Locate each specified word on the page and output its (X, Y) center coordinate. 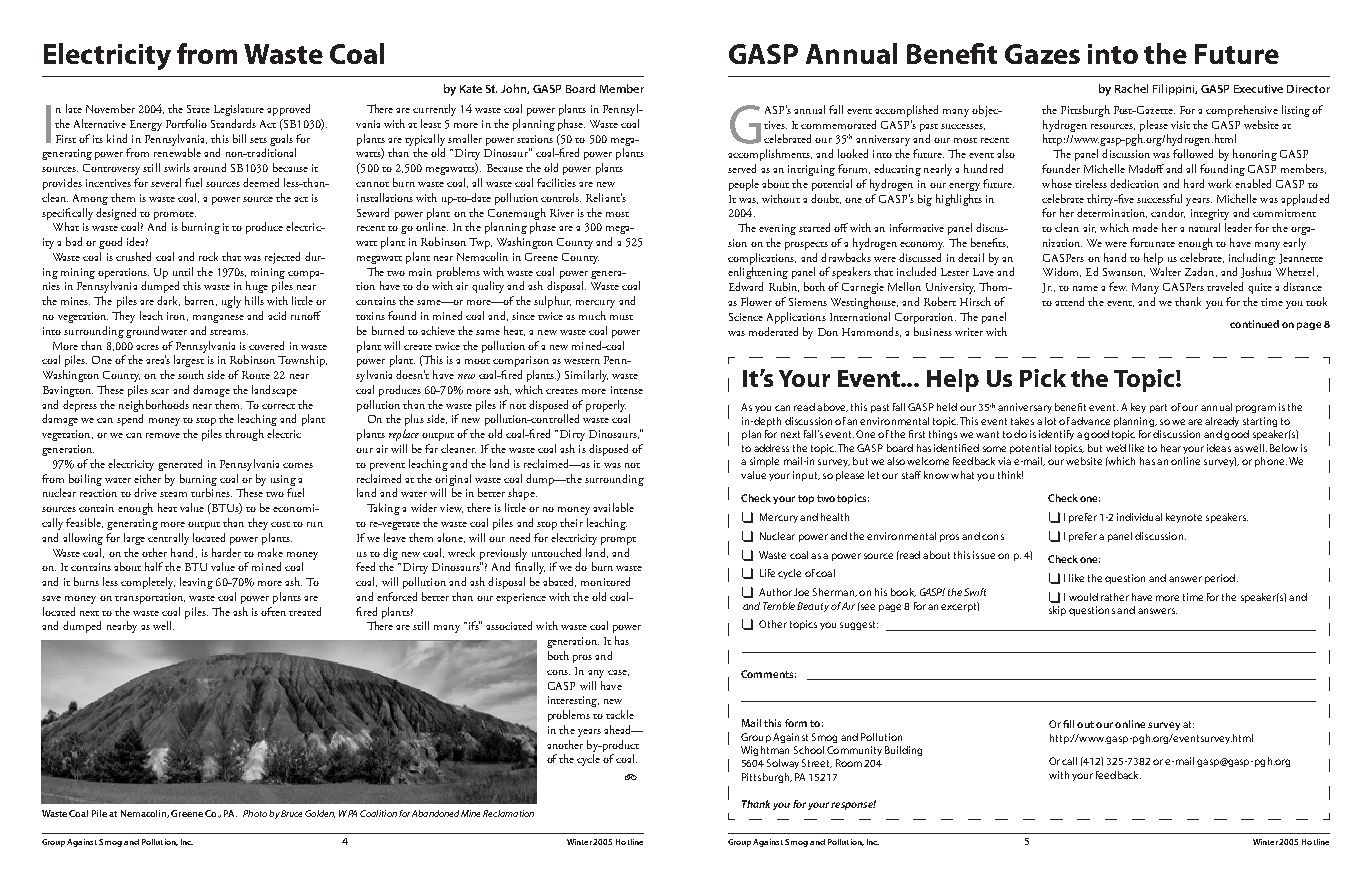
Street (817, 763)
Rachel (1131, 88)
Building (903, 751)
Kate (471, 89)
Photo (255, 813)
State (198, 109)
